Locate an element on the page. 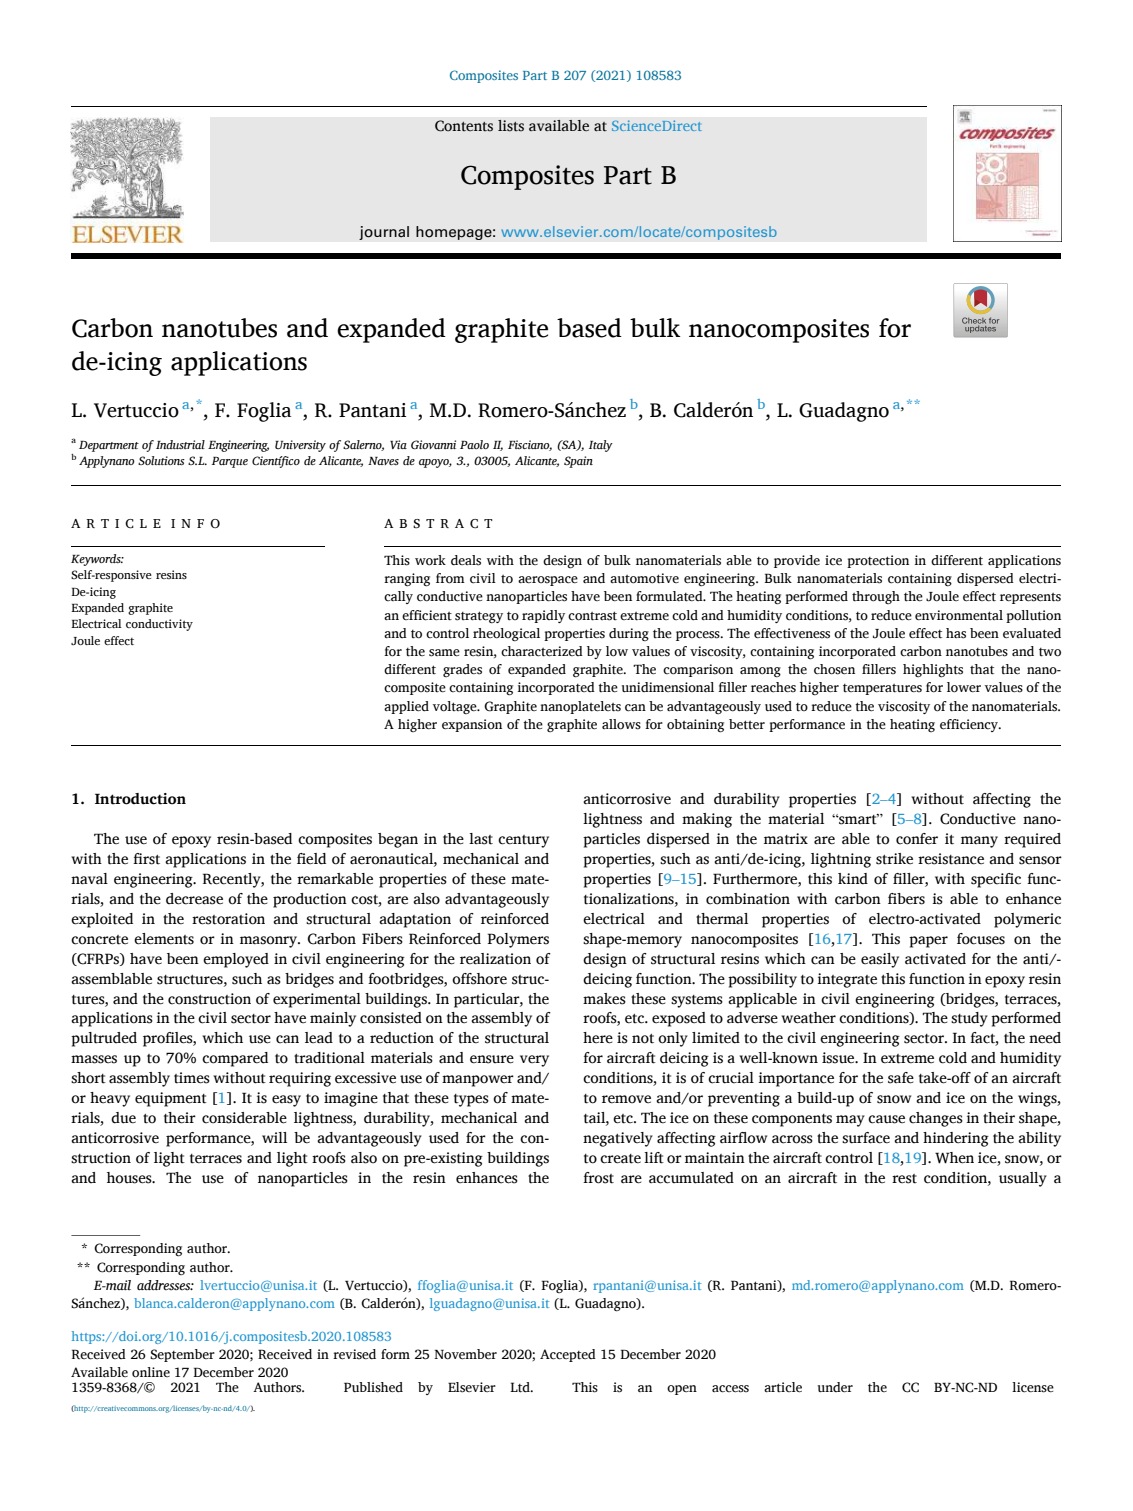 The width and height of the page is (1133, 1511). allows is located at coordinates (621, 724).
